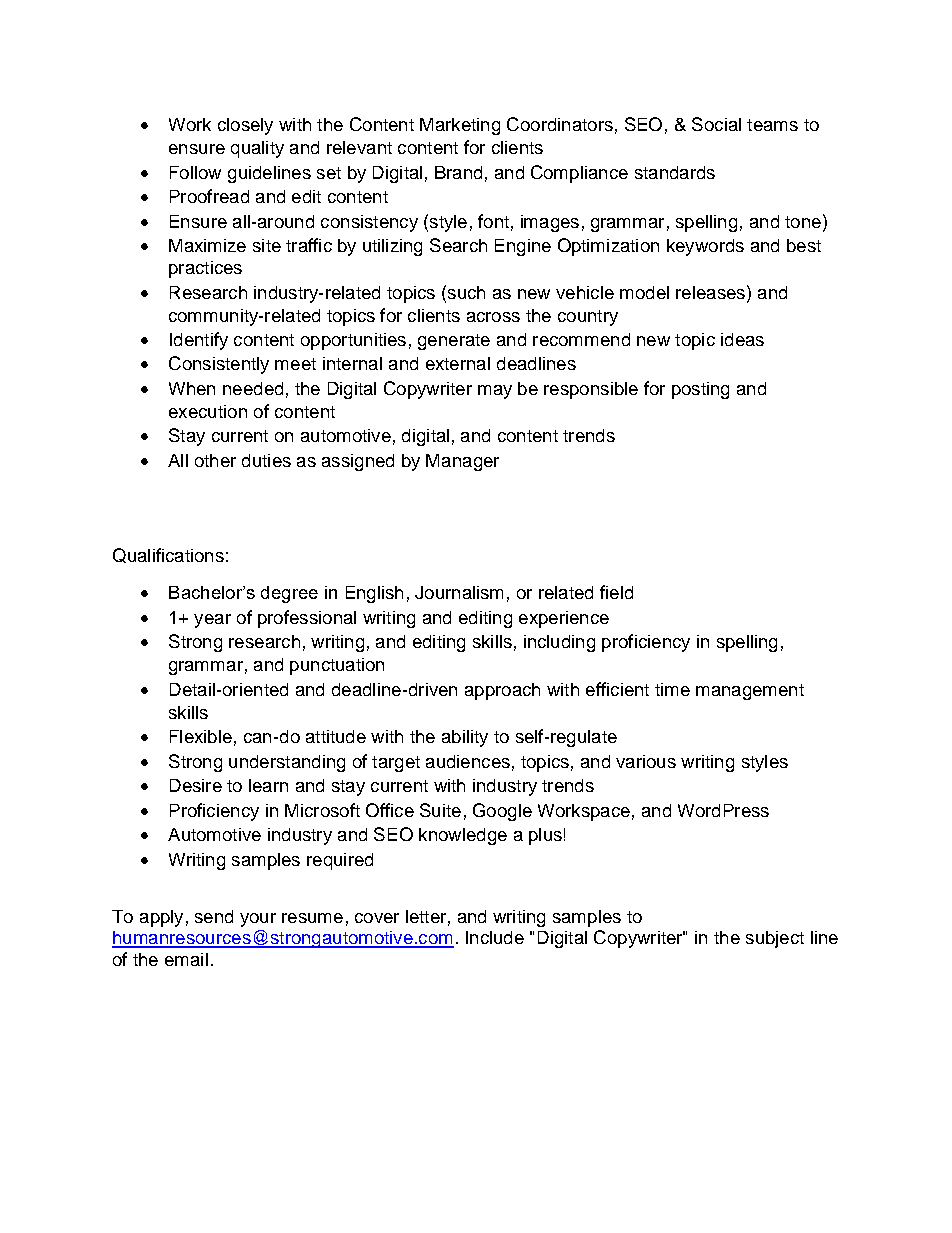  I want to click on Marketing, so click(460, 126).
